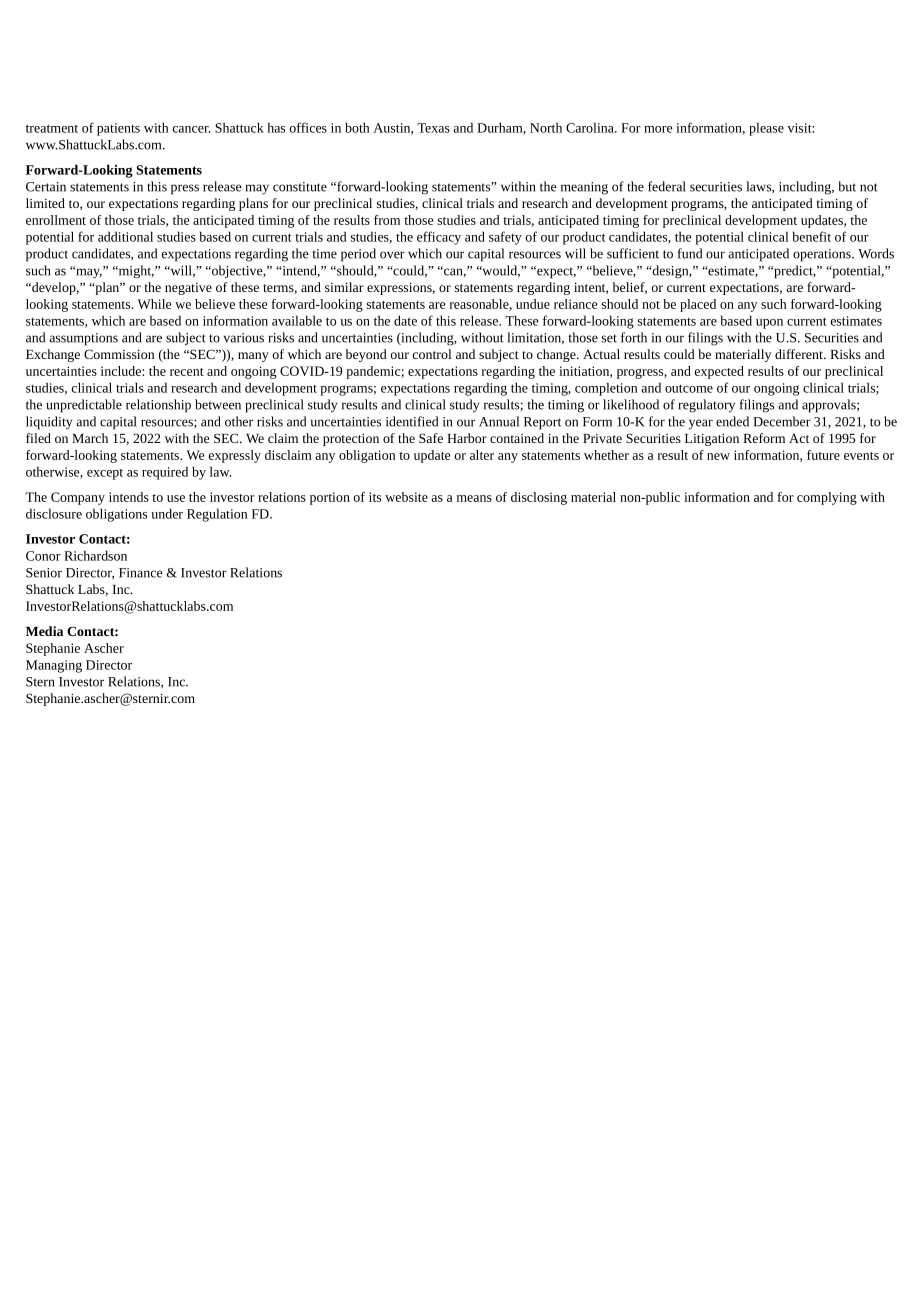 The height and width of the page is (1308, 924). What do you see at coordinates (54, 666) in the page?
I see `Managing` at bounding box center [54, 666].
